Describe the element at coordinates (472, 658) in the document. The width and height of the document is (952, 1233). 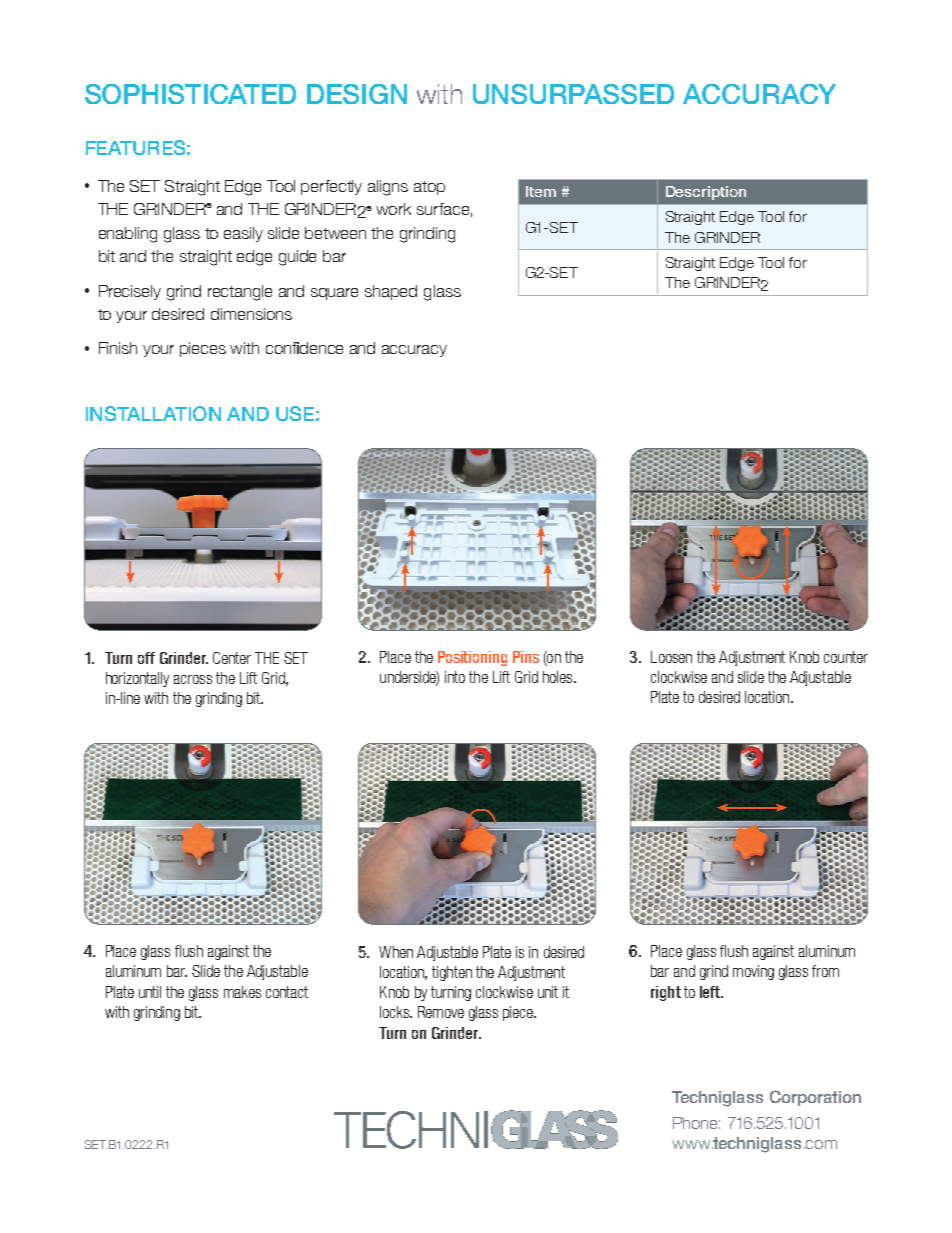
I see `Positioning` at that location.
